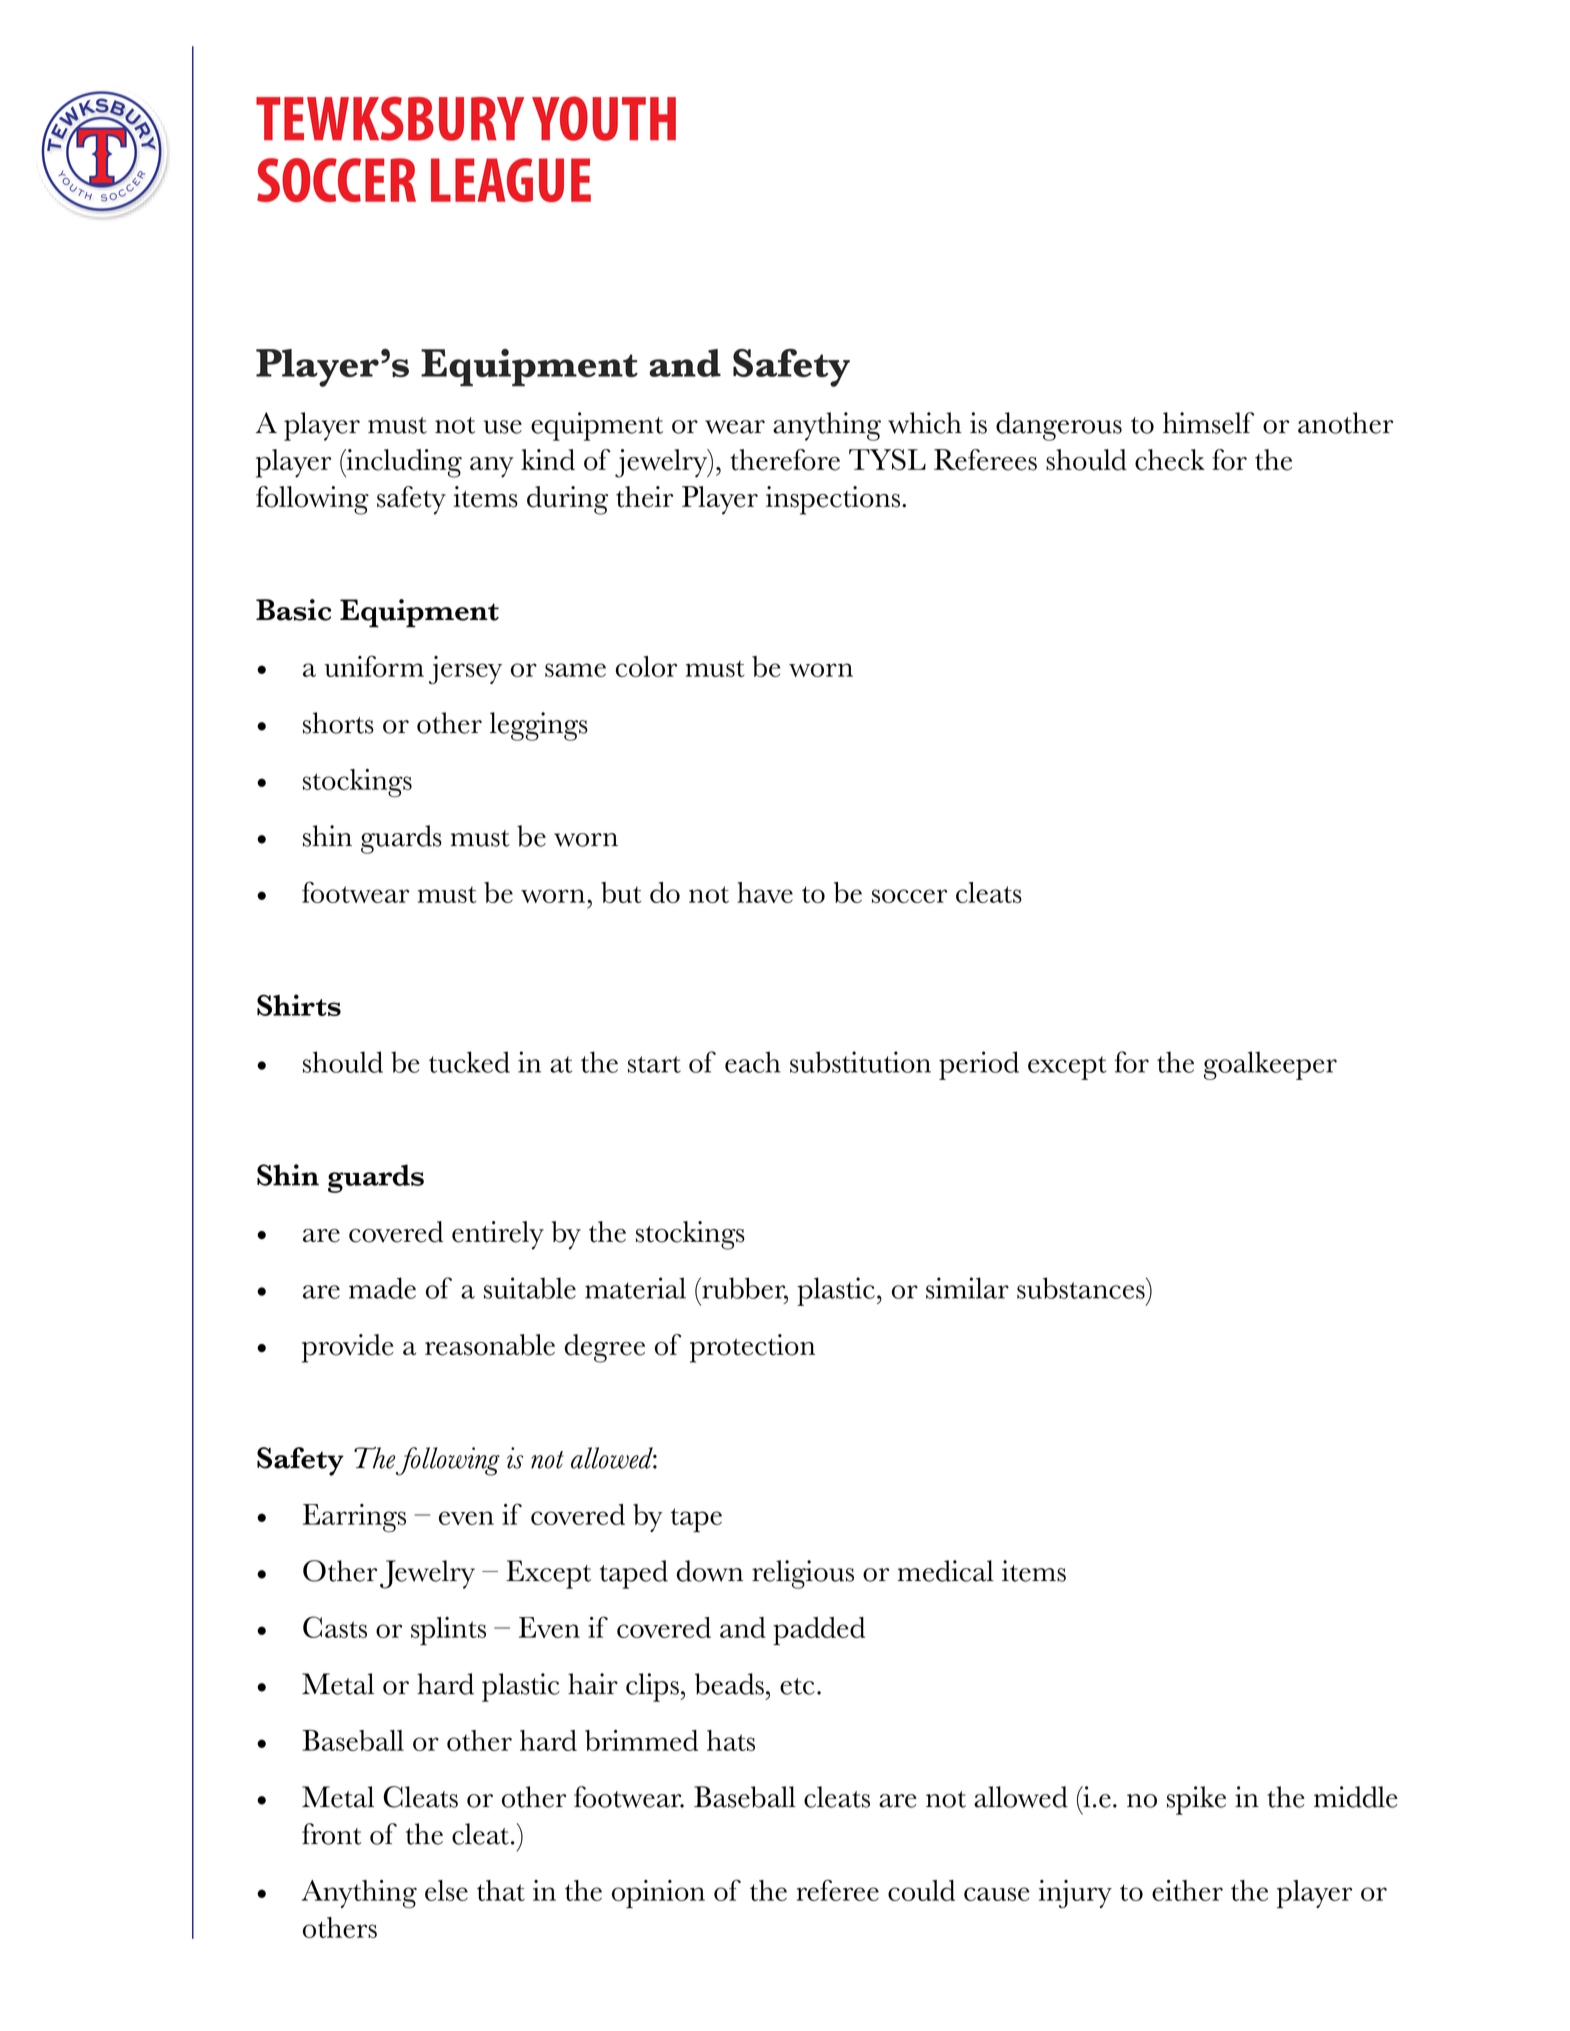 This screenshot has width=1570, height=2031. What do you see at coordinates (469, 1062) in the screenshot?
I see `tucked` at bounding box center [469, 1062].
